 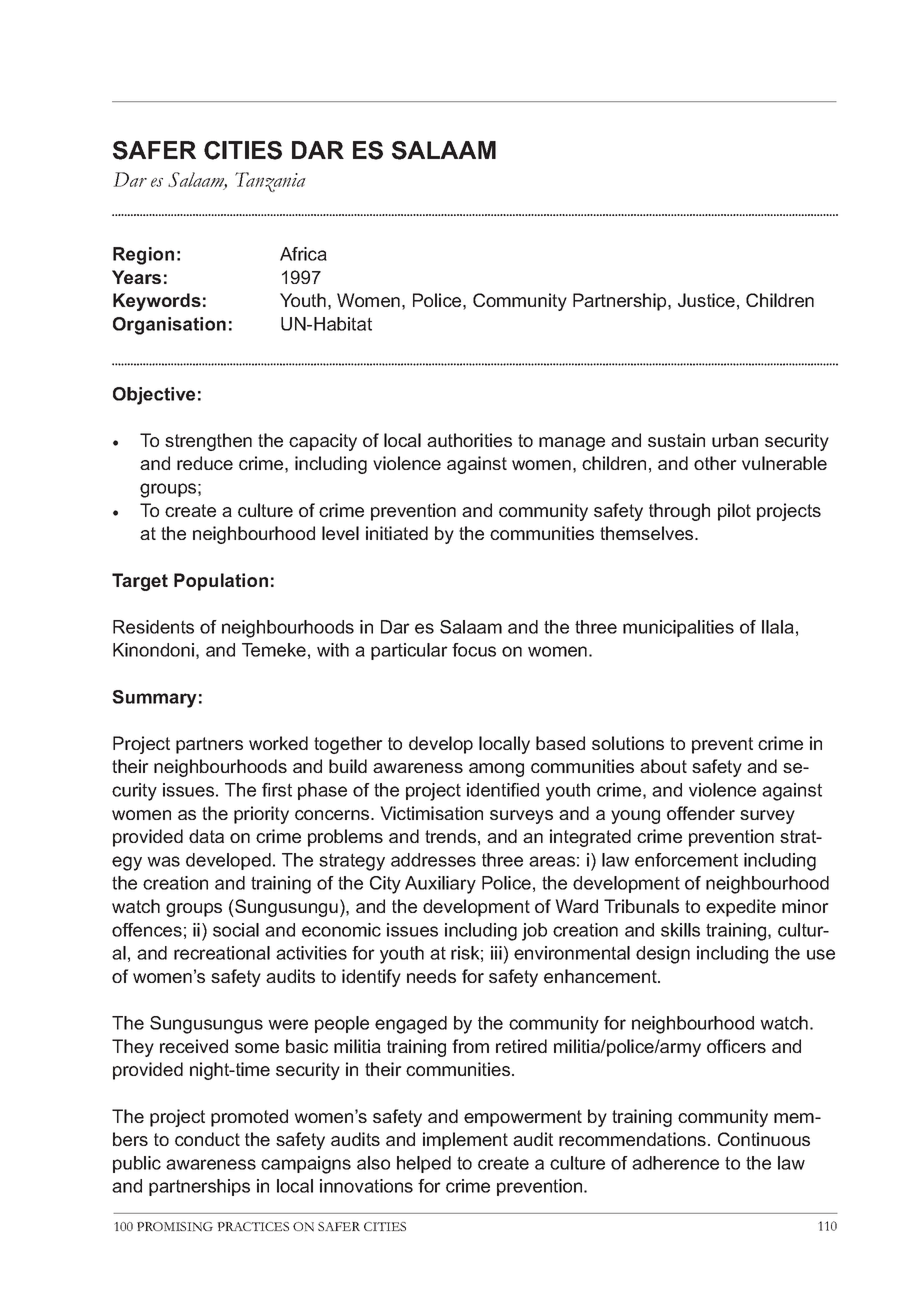 I want to click on urban, so click(x=735, y=440).
